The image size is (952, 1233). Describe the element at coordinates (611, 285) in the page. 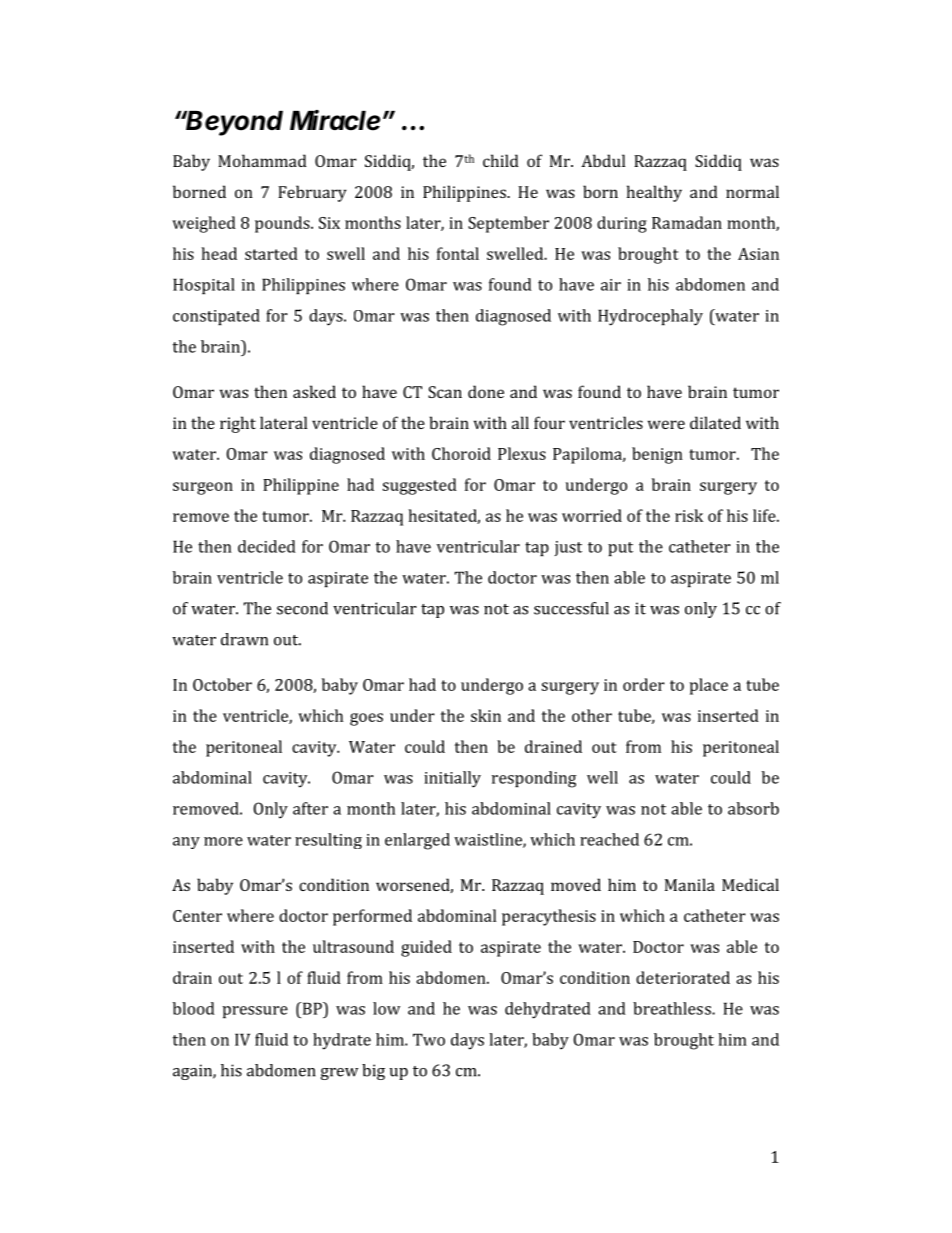

I see `air` at that location.
